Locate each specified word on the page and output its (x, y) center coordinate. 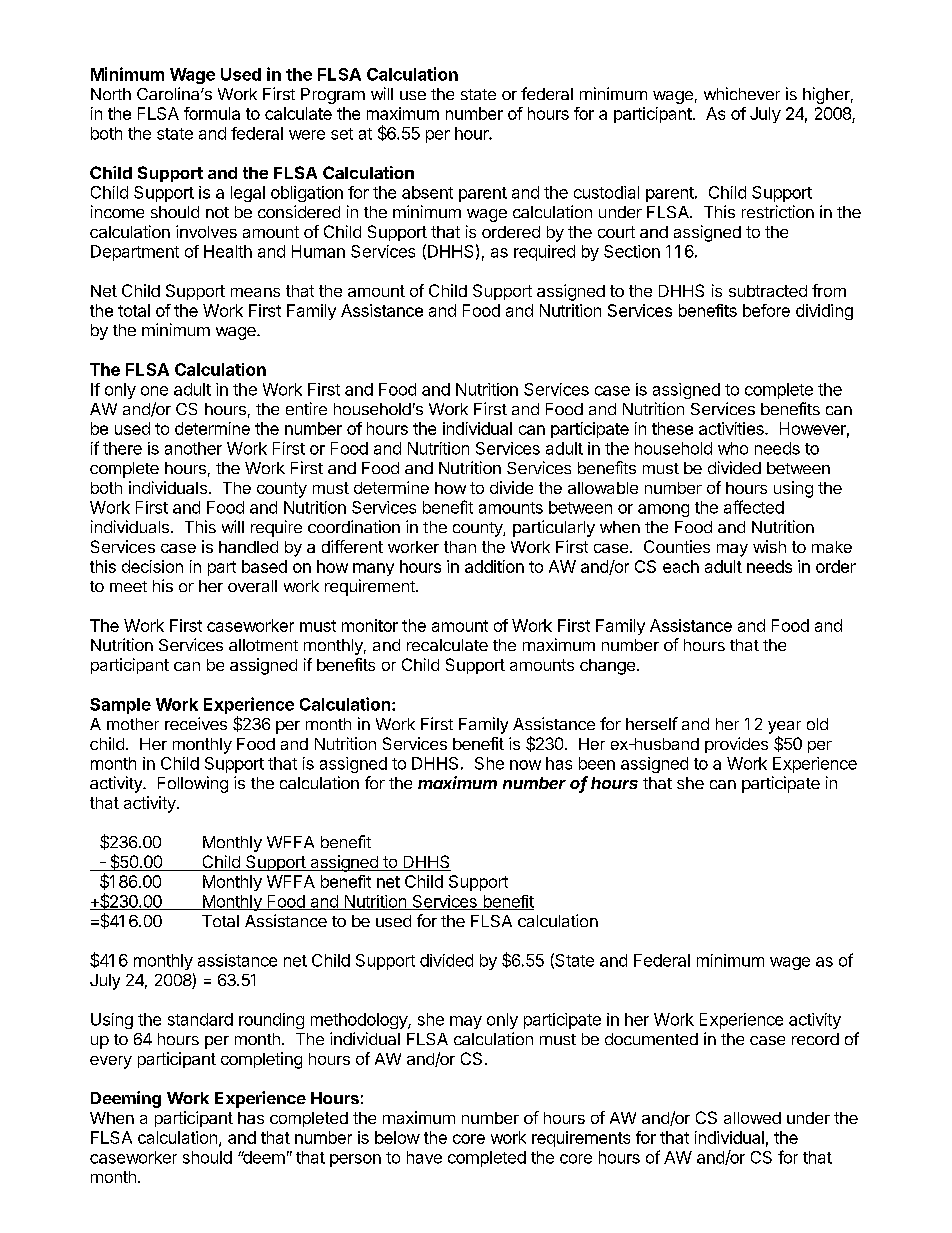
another (193, 448)
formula (212, 113)
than (460, 547)
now (525, 765)
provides (736, 745)
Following (193, 784)
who (733, 448)
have (424, 1157)
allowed (752, 1118)
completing (261, 1060)
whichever (742, 93)
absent (427, 192)
